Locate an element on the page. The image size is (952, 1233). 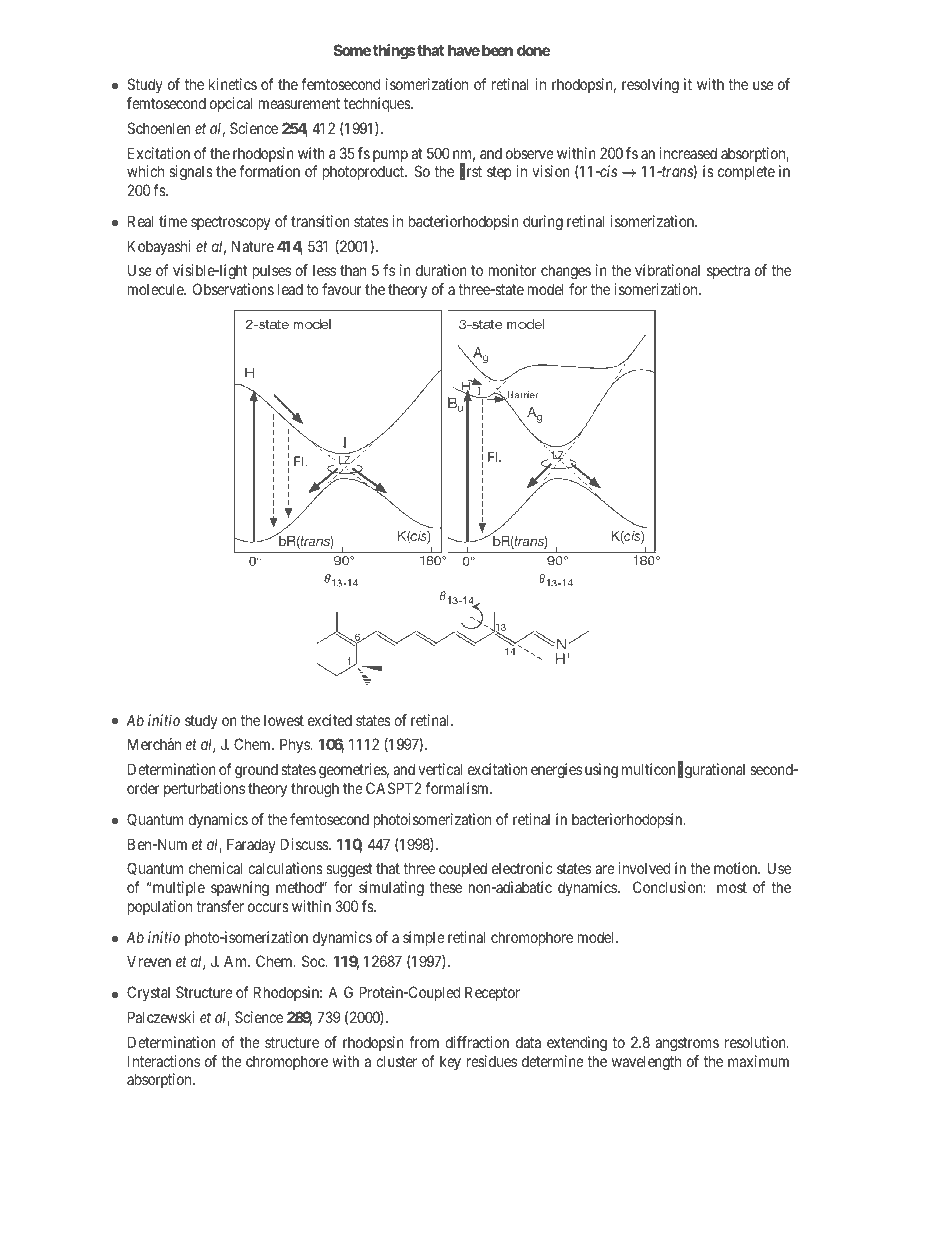
kinetics is located at coordinates (233, 84).
